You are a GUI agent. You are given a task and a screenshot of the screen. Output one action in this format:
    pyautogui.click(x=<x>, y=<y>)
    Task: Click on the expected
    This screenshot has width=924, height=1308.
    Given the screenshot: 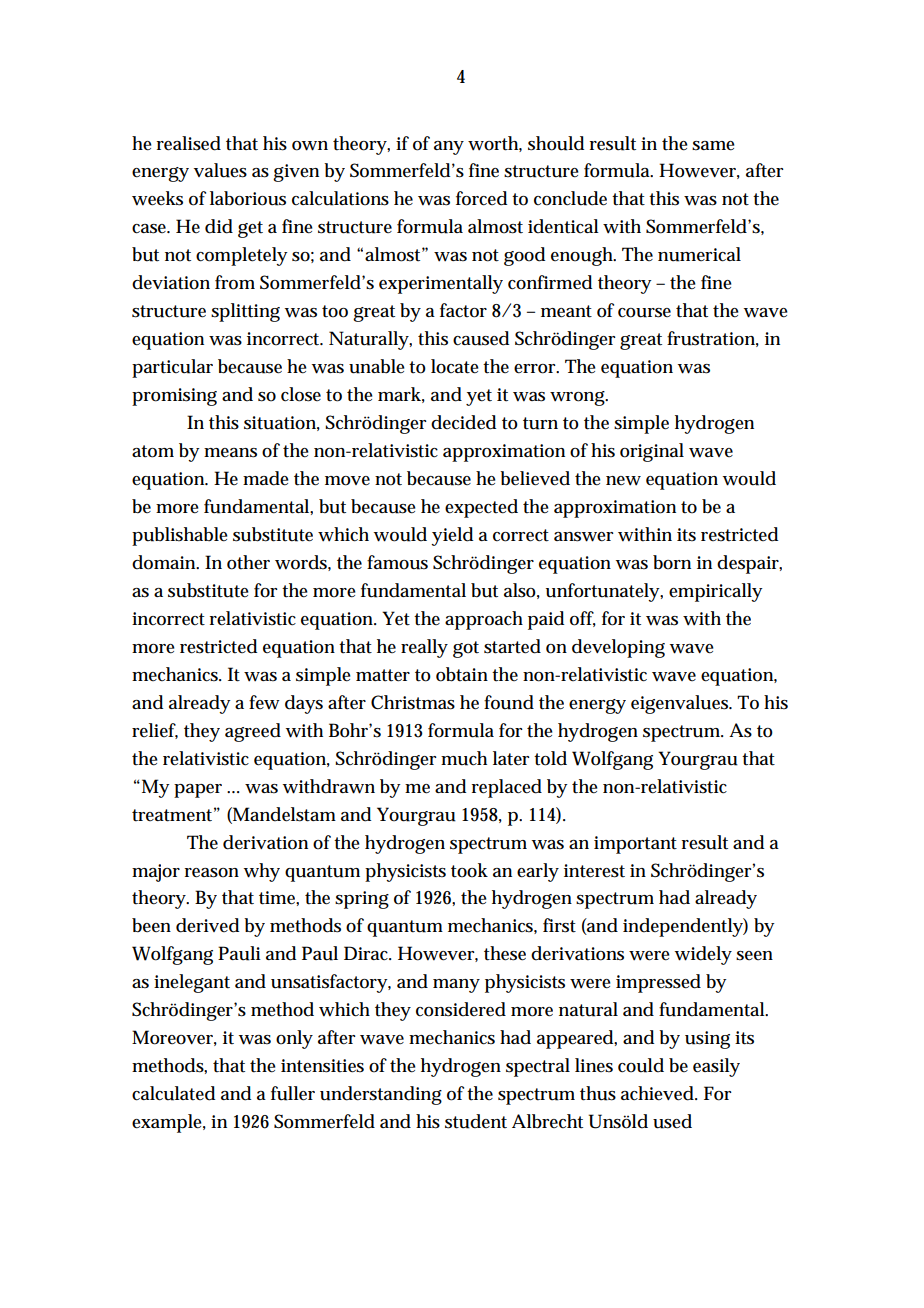 What is the action you would take?
    pyautogui.click(x=481, y=508)
